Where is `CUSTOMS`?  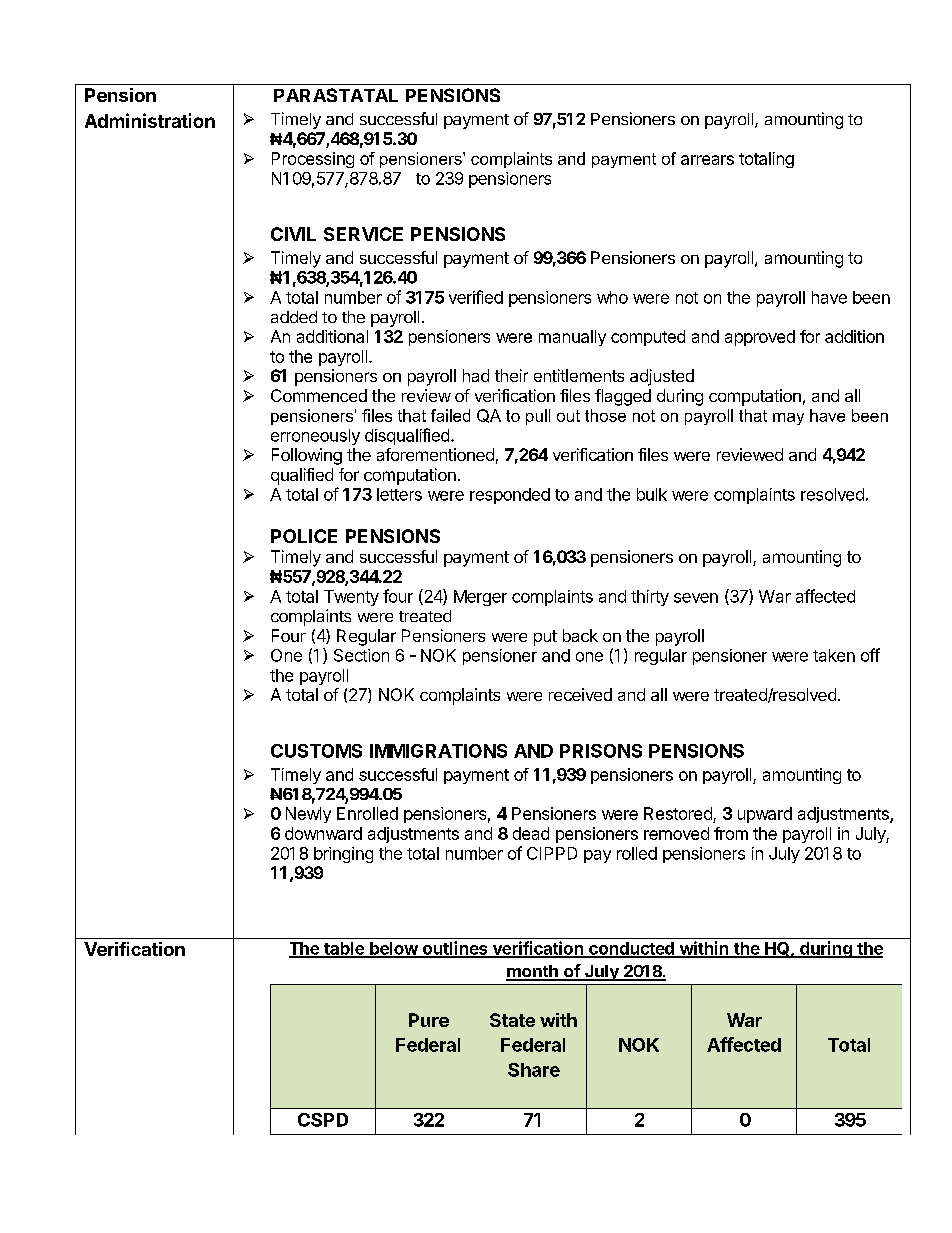 CUSTOMS is located at coordinates (316, 751).
